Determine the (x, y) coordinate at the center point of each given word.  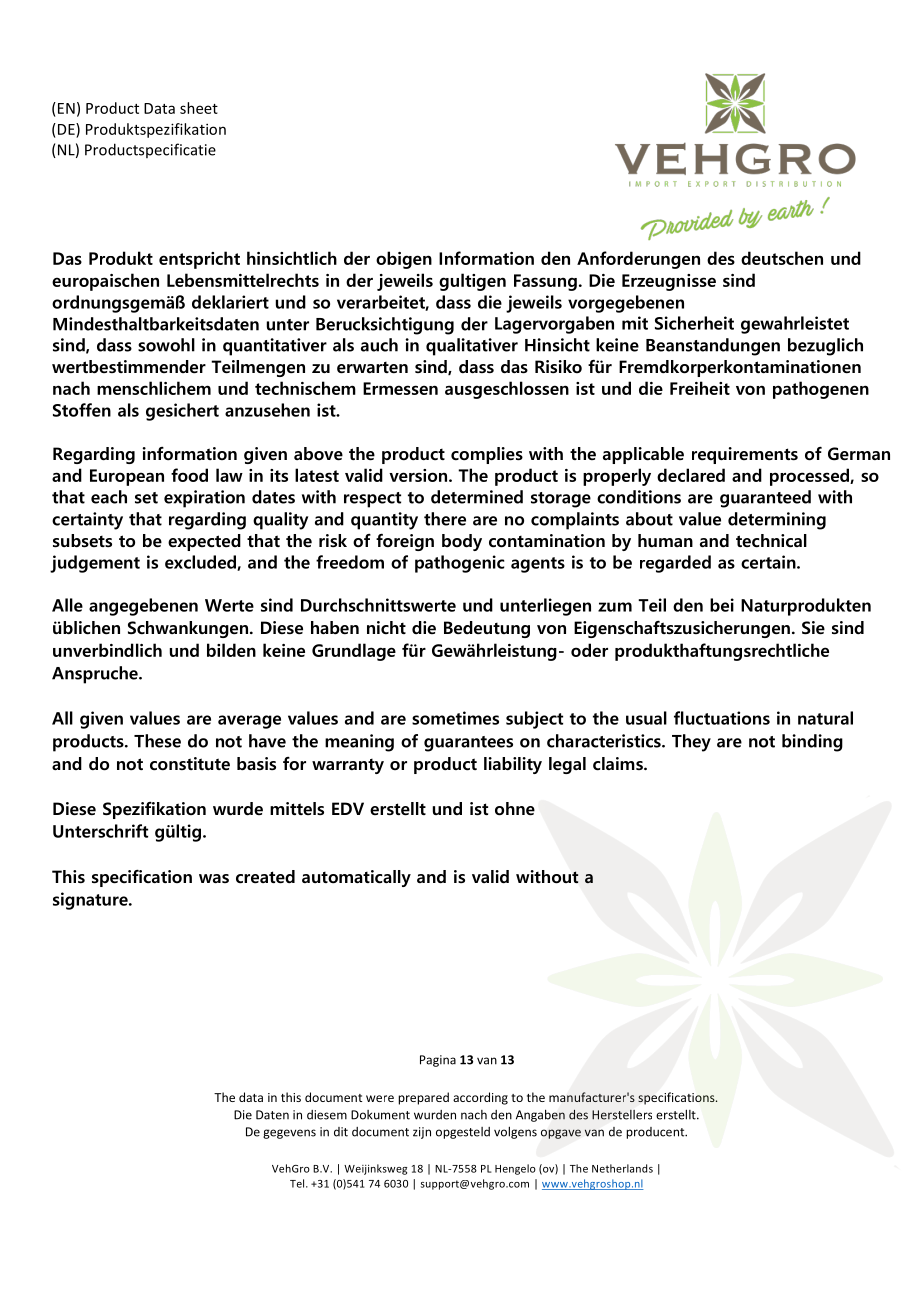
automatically (356, 878)
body (462, 542)
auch (379, 345)
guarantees (468, 744)
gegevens (289, 1134)
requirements (745, 455)
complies (487, 455)
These (157, 741)
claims (619, 764)
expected (204, 542)
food (189, 475)
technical (771, 541)
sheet (199, 108)
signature (91, 901)
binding (812, 743)
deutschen (782, 258)
